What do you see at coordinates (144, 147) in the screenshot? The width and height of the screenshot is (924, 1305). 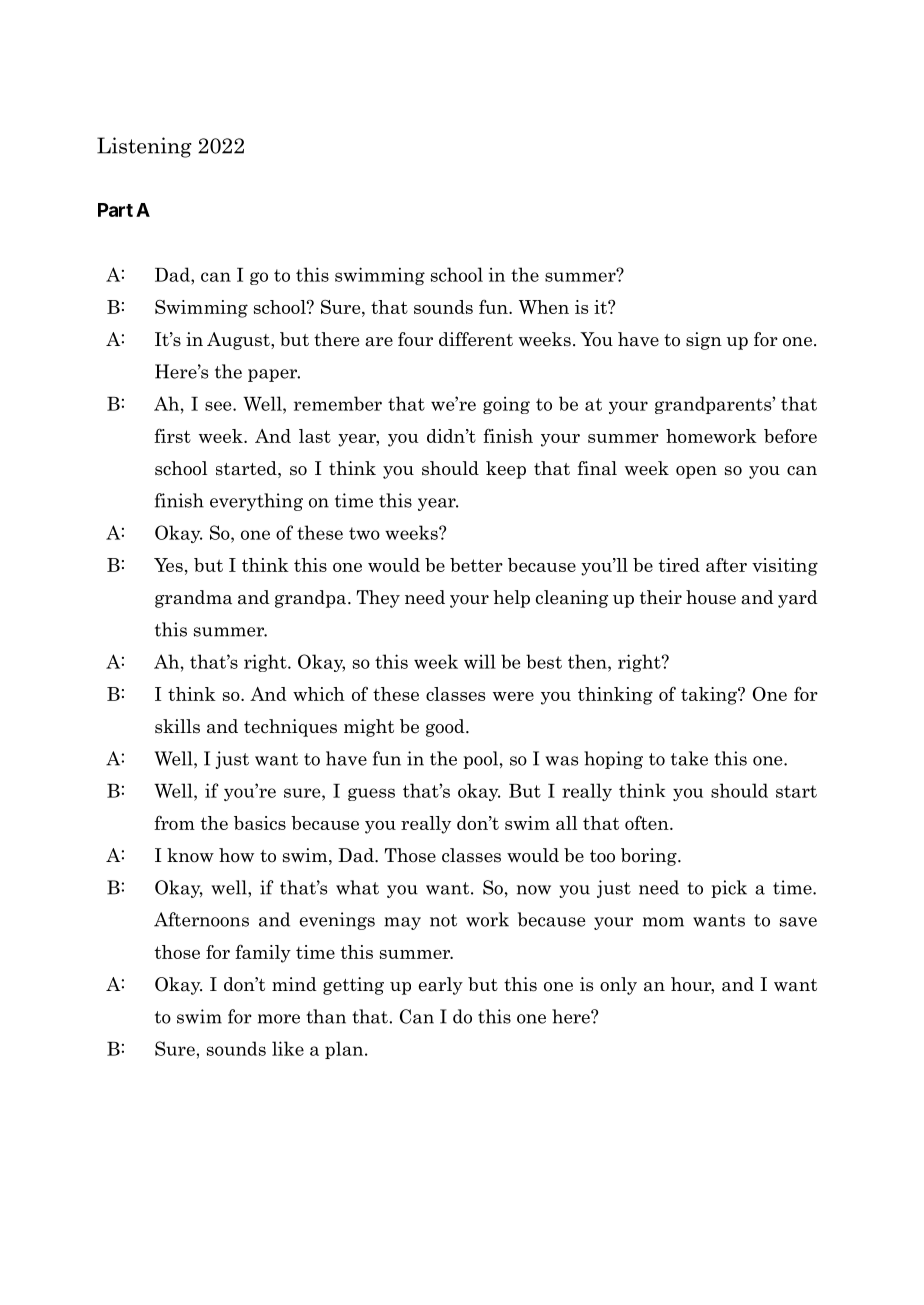 I see `Listening` at bounding box center [144, 147].
